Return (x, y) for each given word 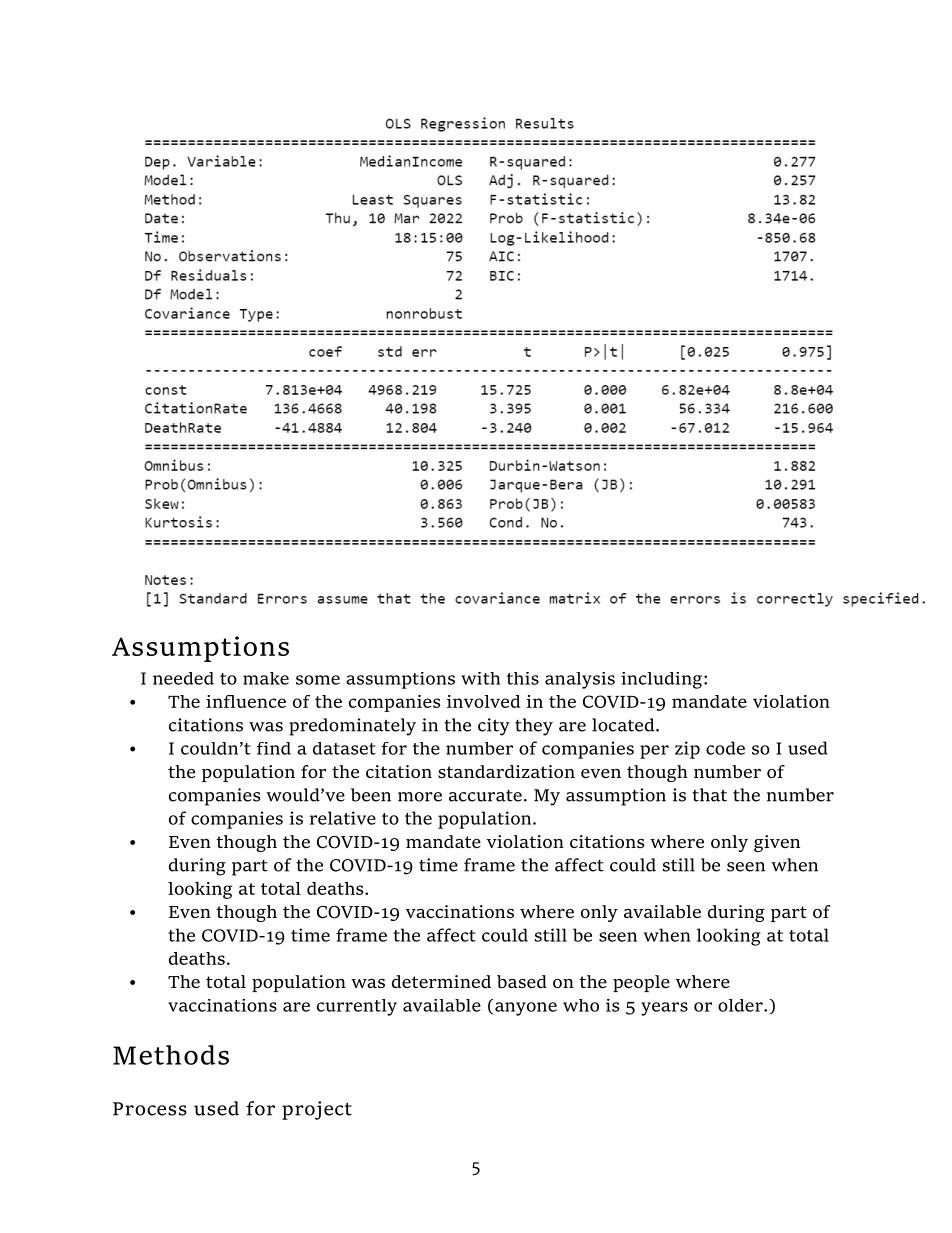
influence (246, 701)
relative (343, 818)
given (777, 843)
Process (150, 1109)
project (317, 1110)
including (661, 680)
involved (483, 701)
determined (441, 981)
